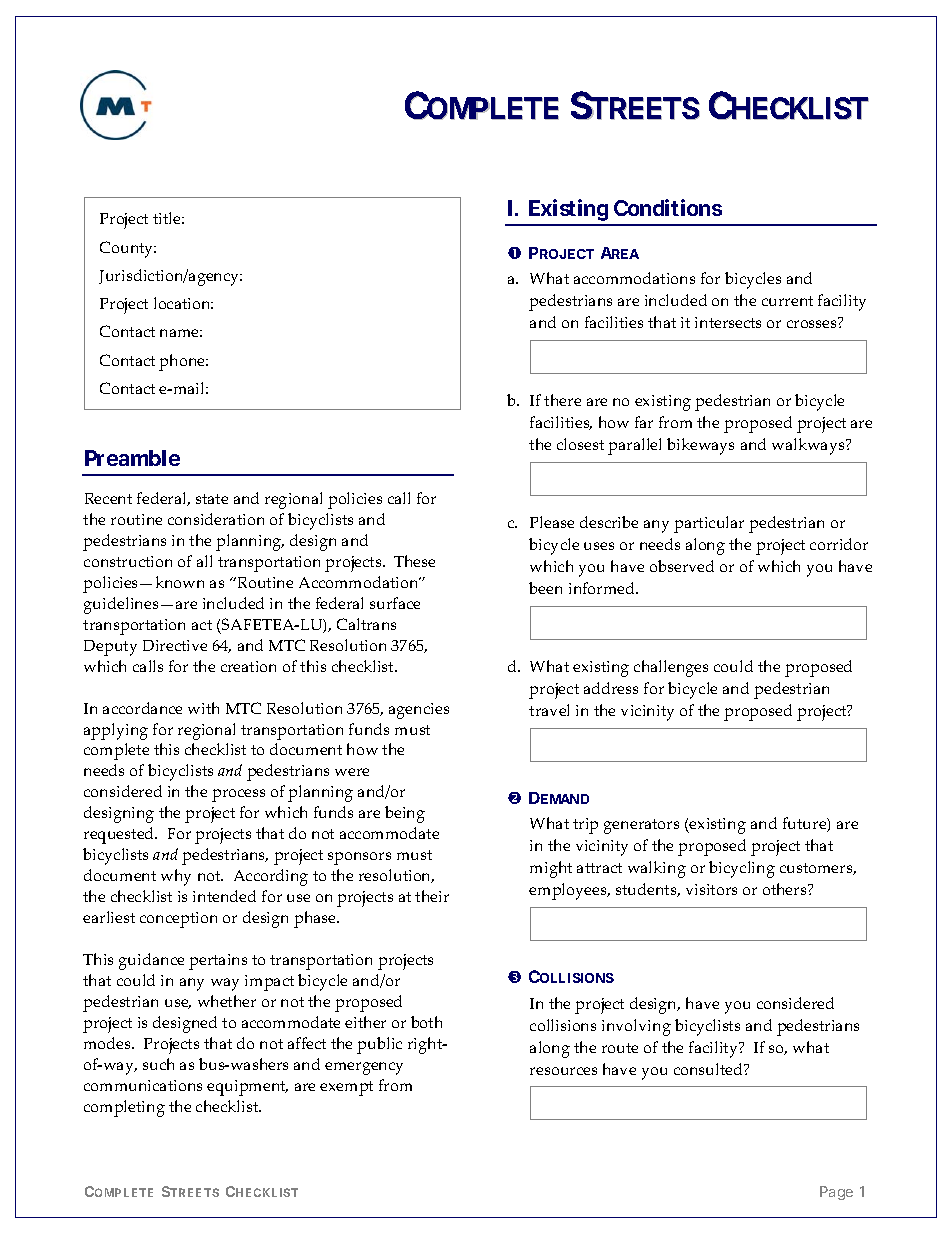  I want to click on bicycling, so click(742, 869).
